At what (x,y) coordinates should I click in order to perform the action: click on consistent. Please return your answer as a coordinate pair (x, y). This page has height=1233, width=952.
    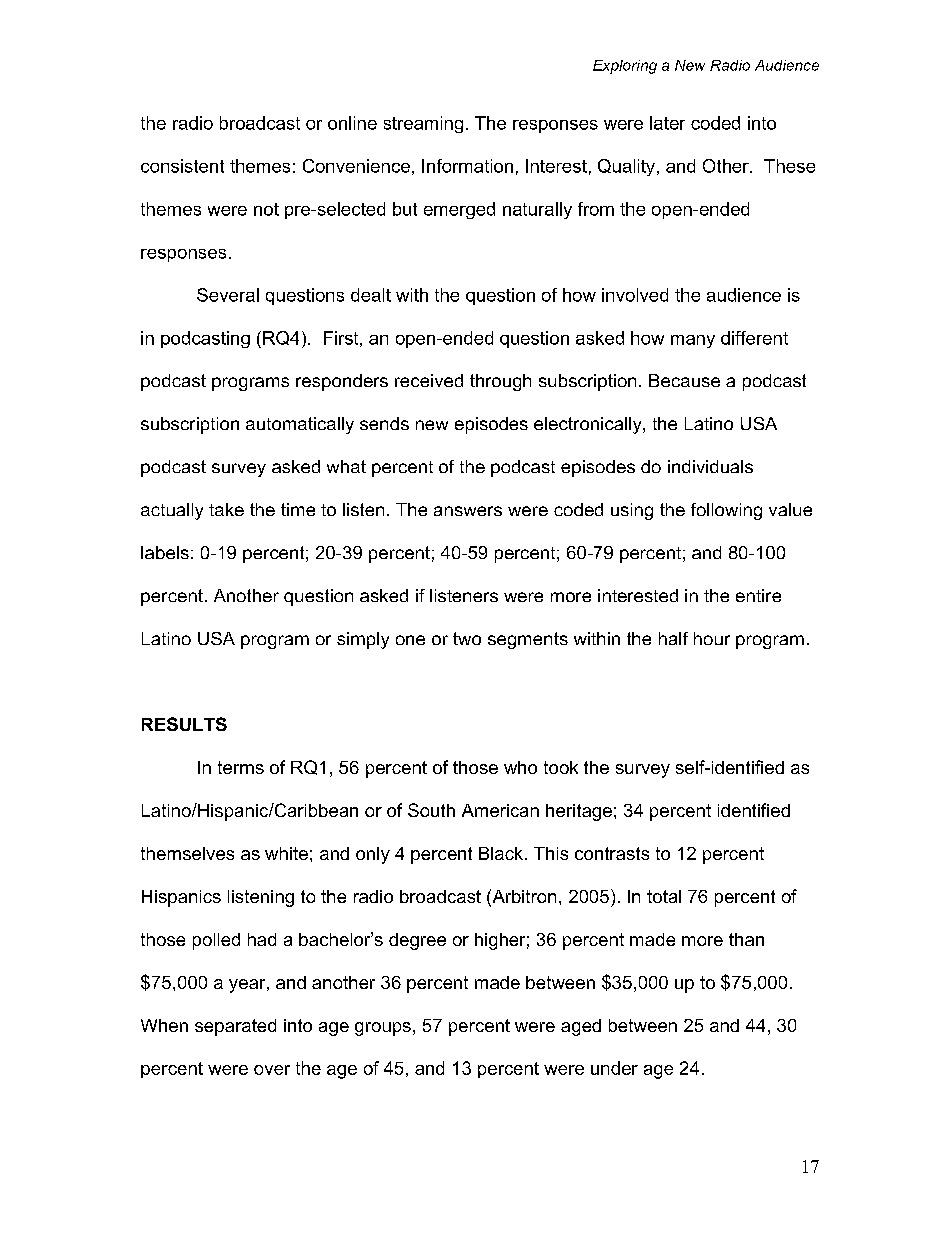
    Looking at the image, I should click on (182, 166).
